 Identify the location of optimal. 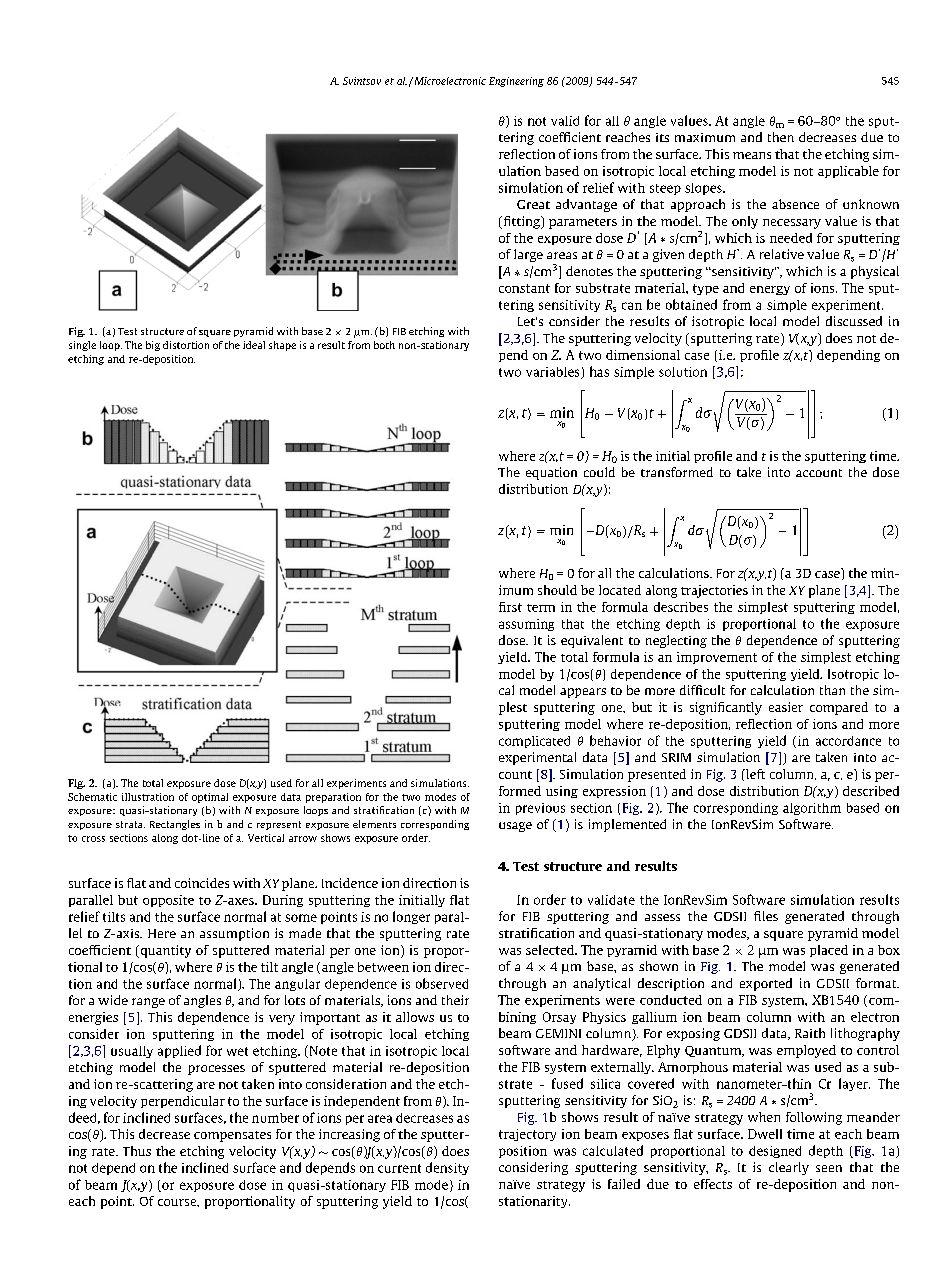
(210, 798).
